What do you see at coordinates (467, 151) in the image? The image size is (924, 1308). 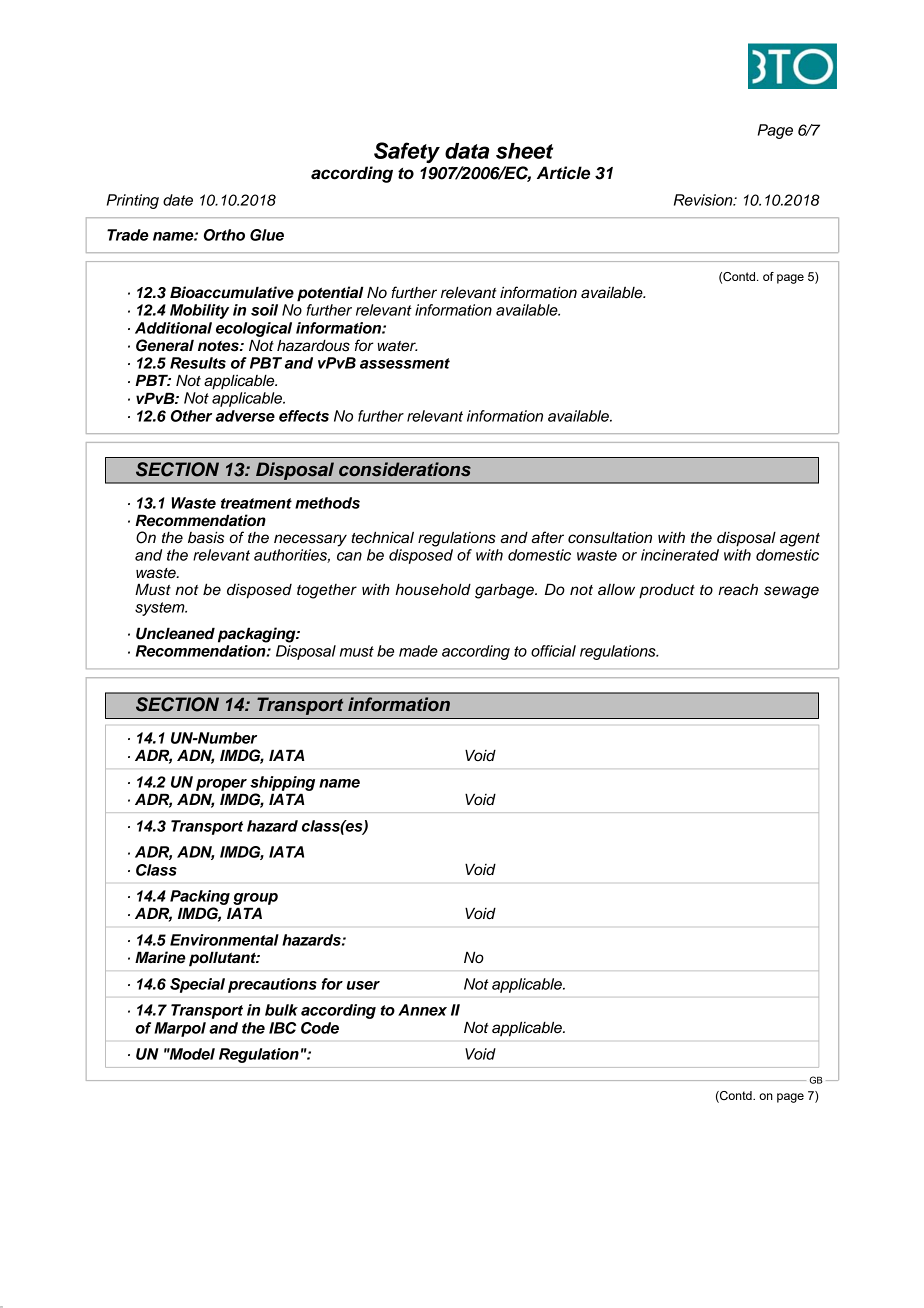 I see `data` at bounding box center [467, 151].
